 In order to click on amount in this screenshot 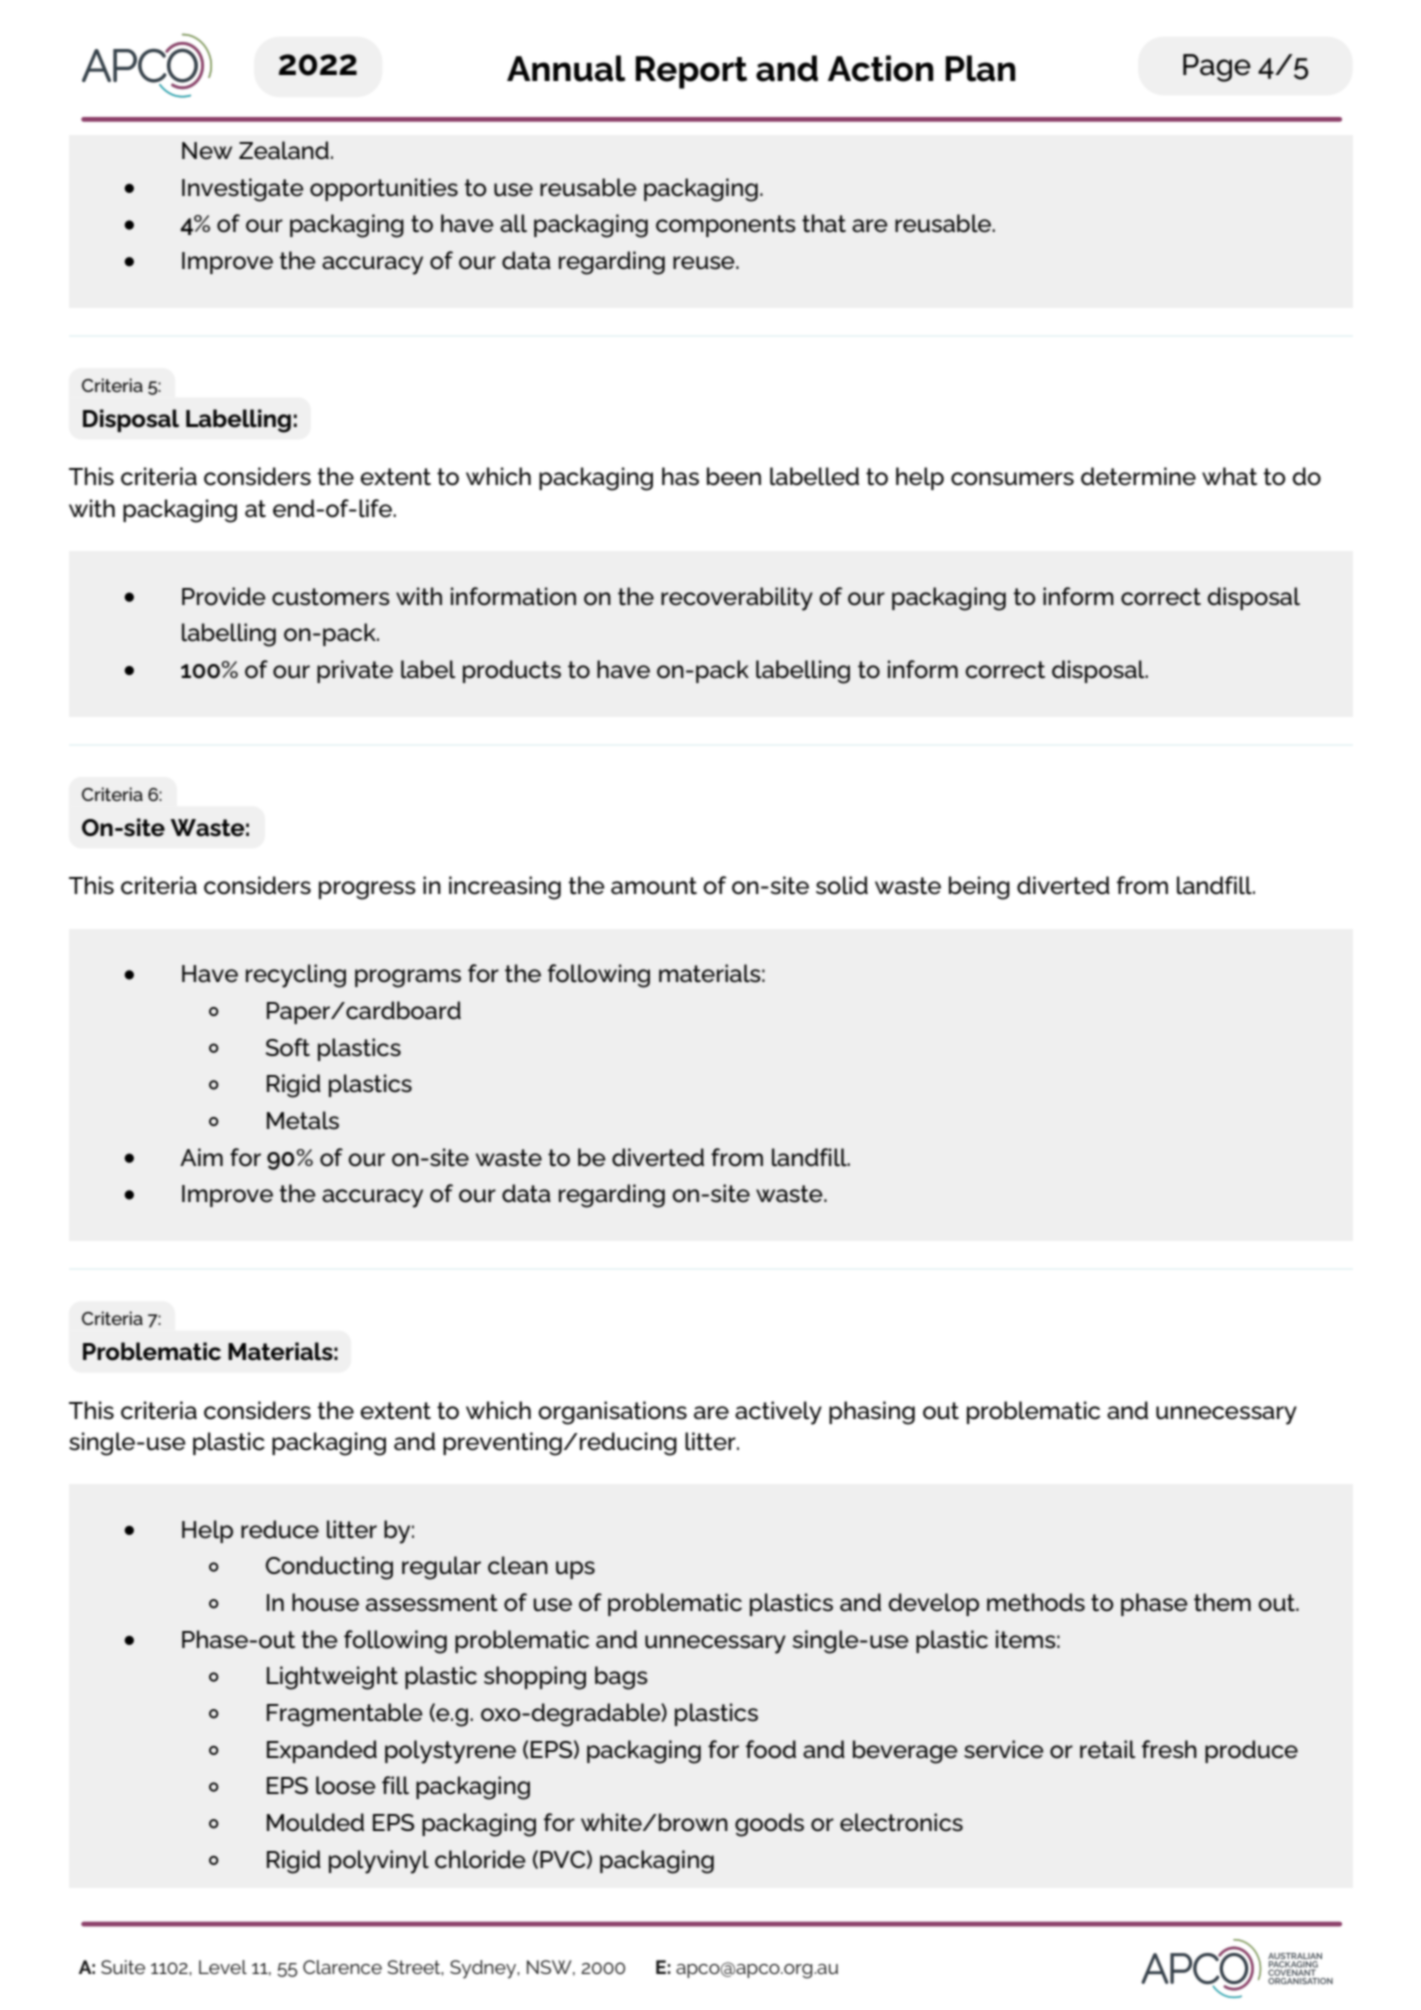, I will do `click(654, 886)`.
